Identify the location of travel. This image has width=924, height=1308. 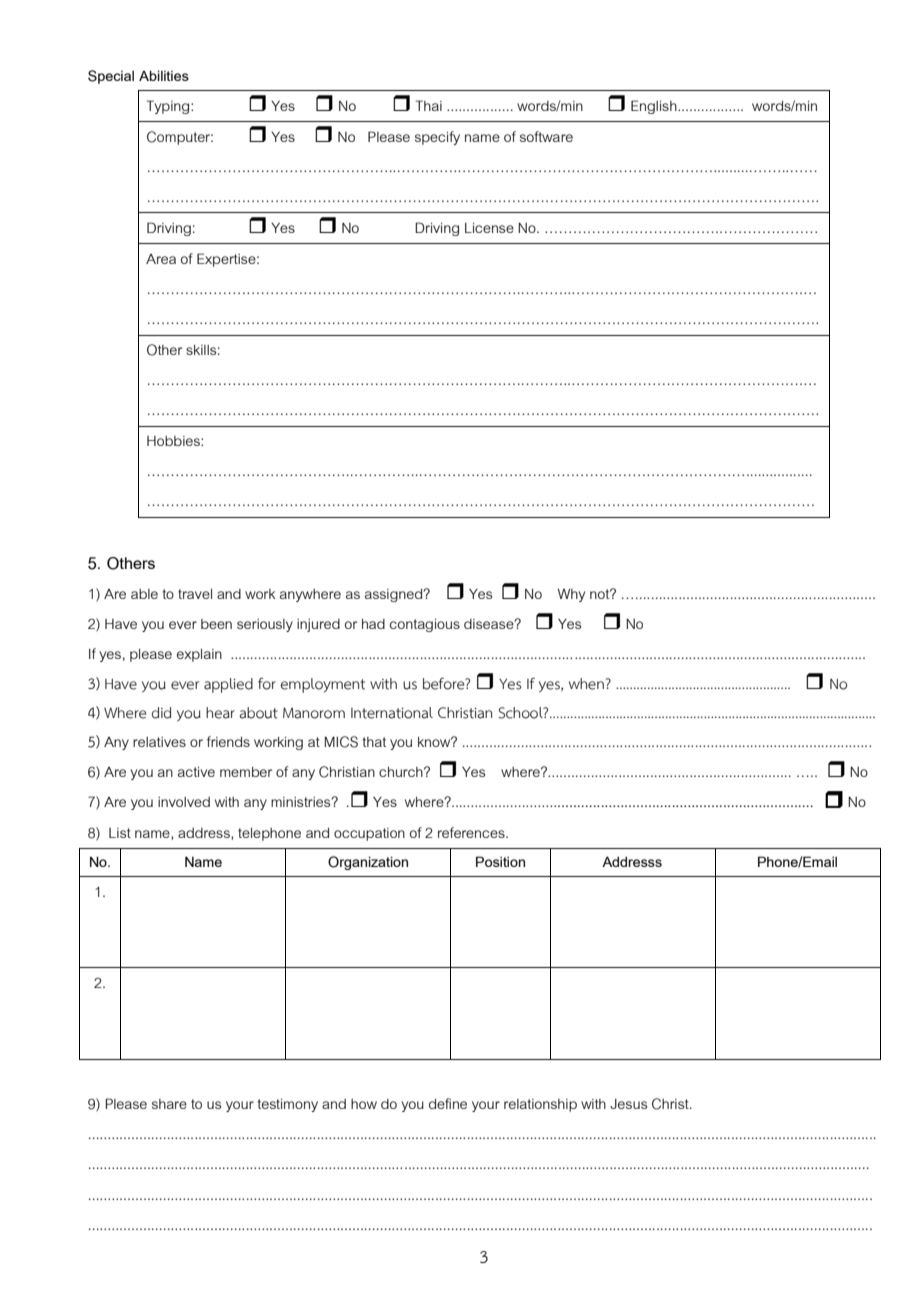
(195, 594).
